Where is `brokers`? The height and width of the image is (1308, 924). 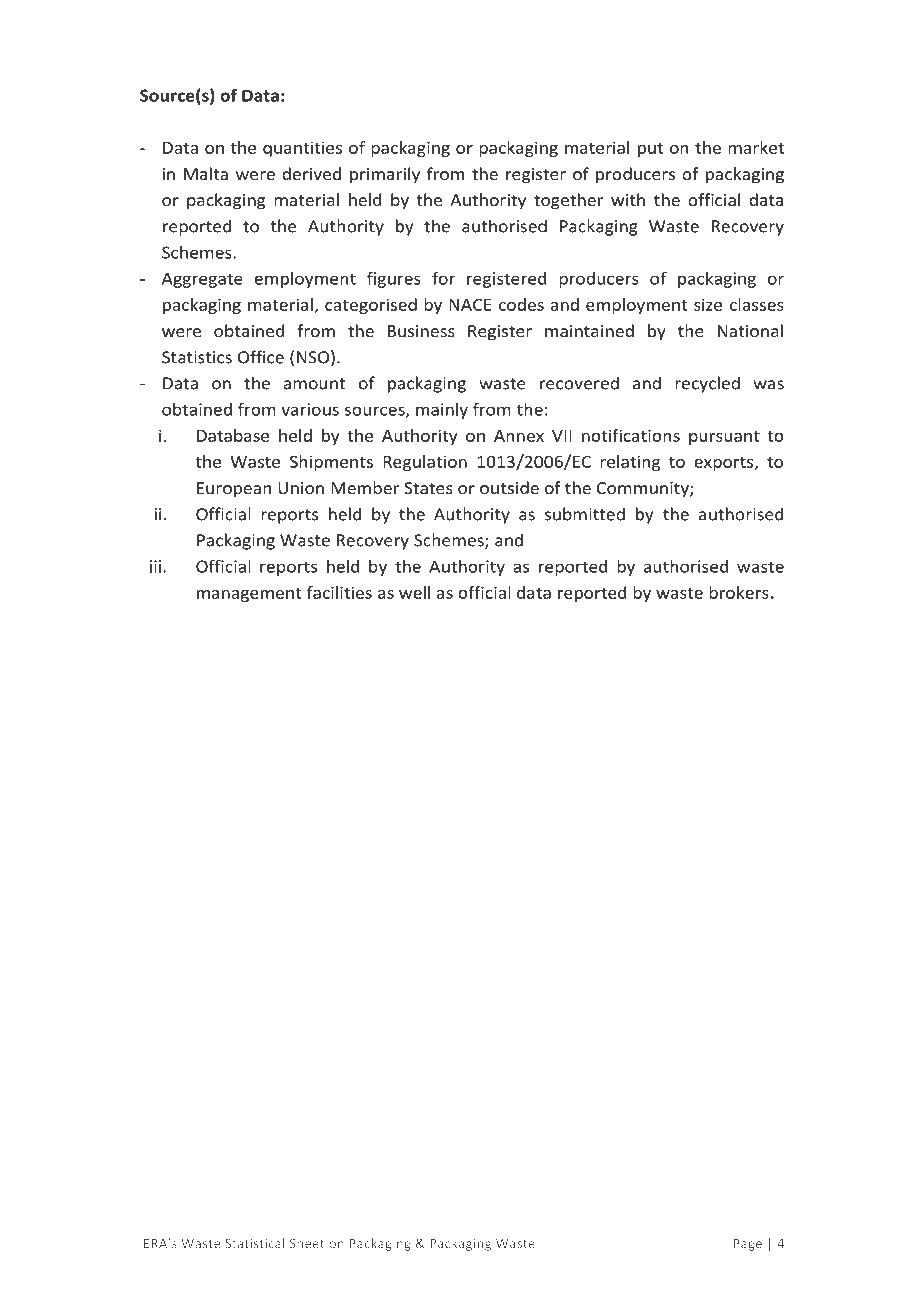
brokers is located at coordinates (740, 592).
